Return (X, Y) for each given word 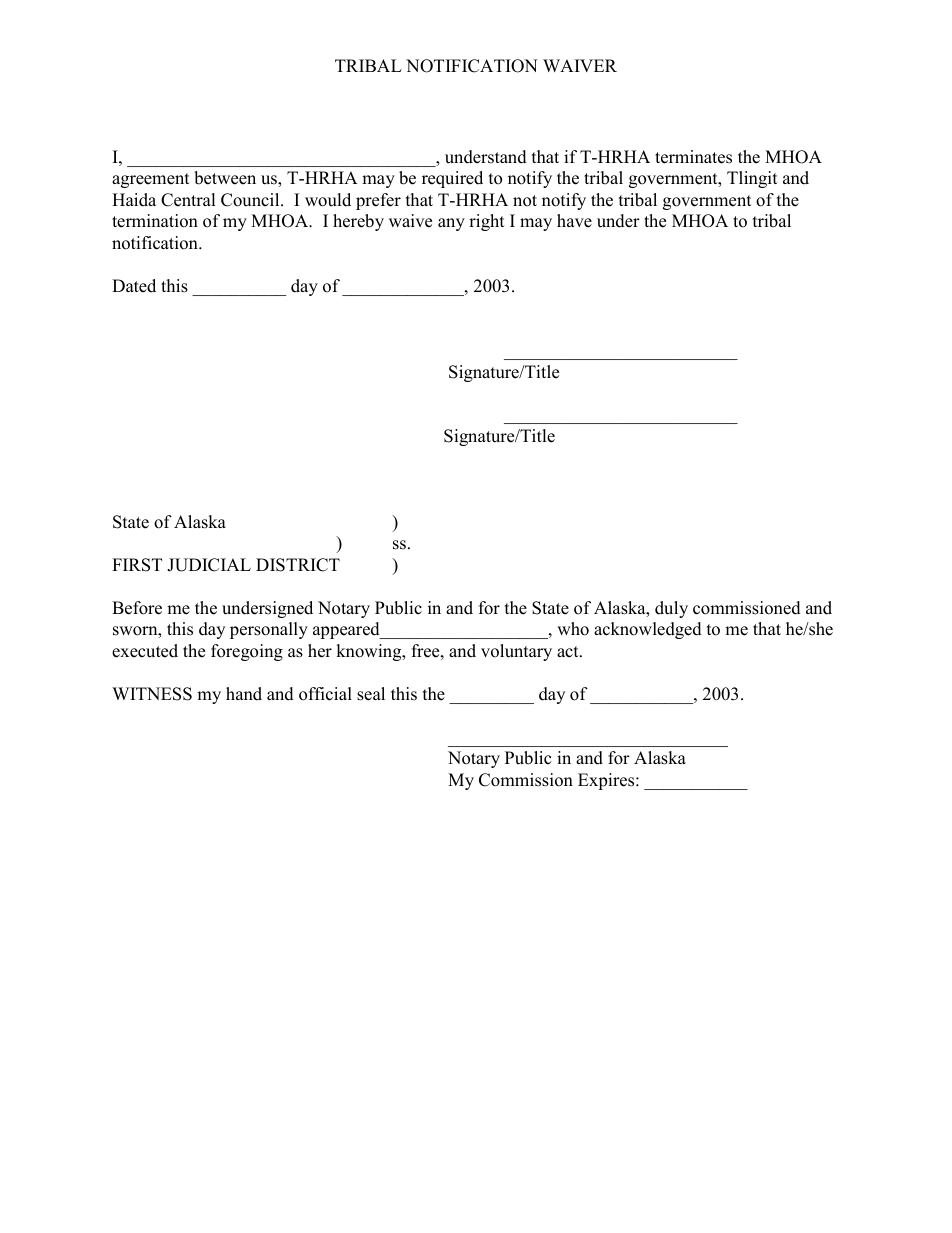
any (451, 224)
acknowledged (648, 630)
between (225, 178)
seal (371, 694)
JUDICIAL (209, 565)
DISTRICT (298, 565)
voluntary (516, 652)
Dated (134, 286)
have (574, 221)
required (452, 179)
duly (671, 609)
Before (137, 608)
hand (244, 694)
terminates (693, 157)
